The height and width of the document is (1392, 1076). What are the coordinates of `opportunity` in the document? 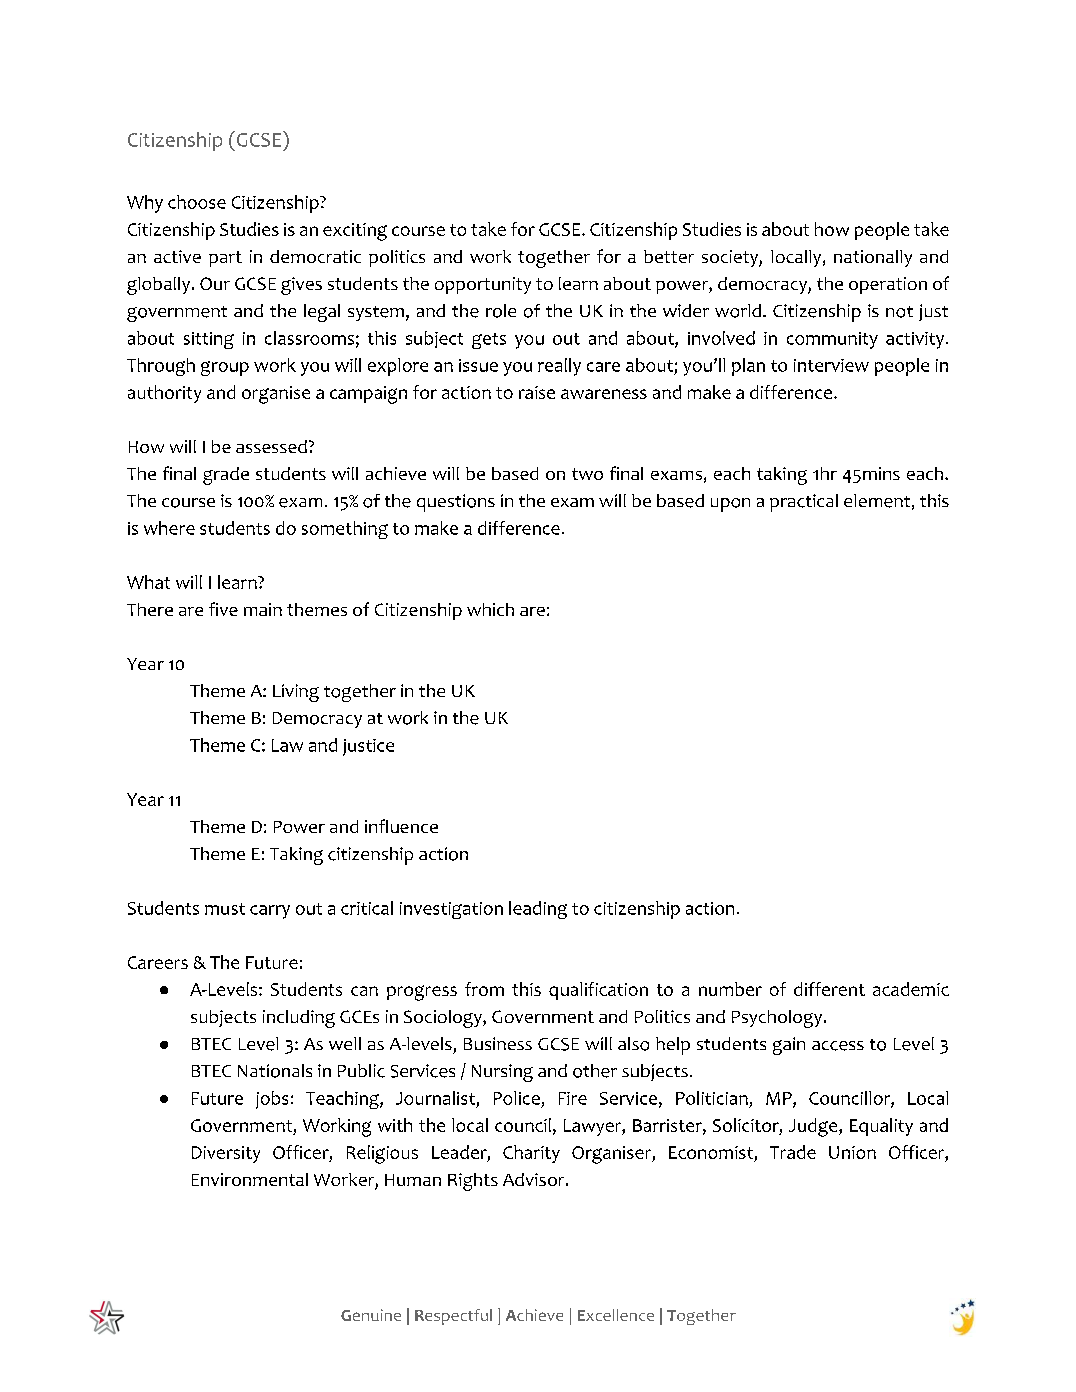 It's located at (483, 285).
